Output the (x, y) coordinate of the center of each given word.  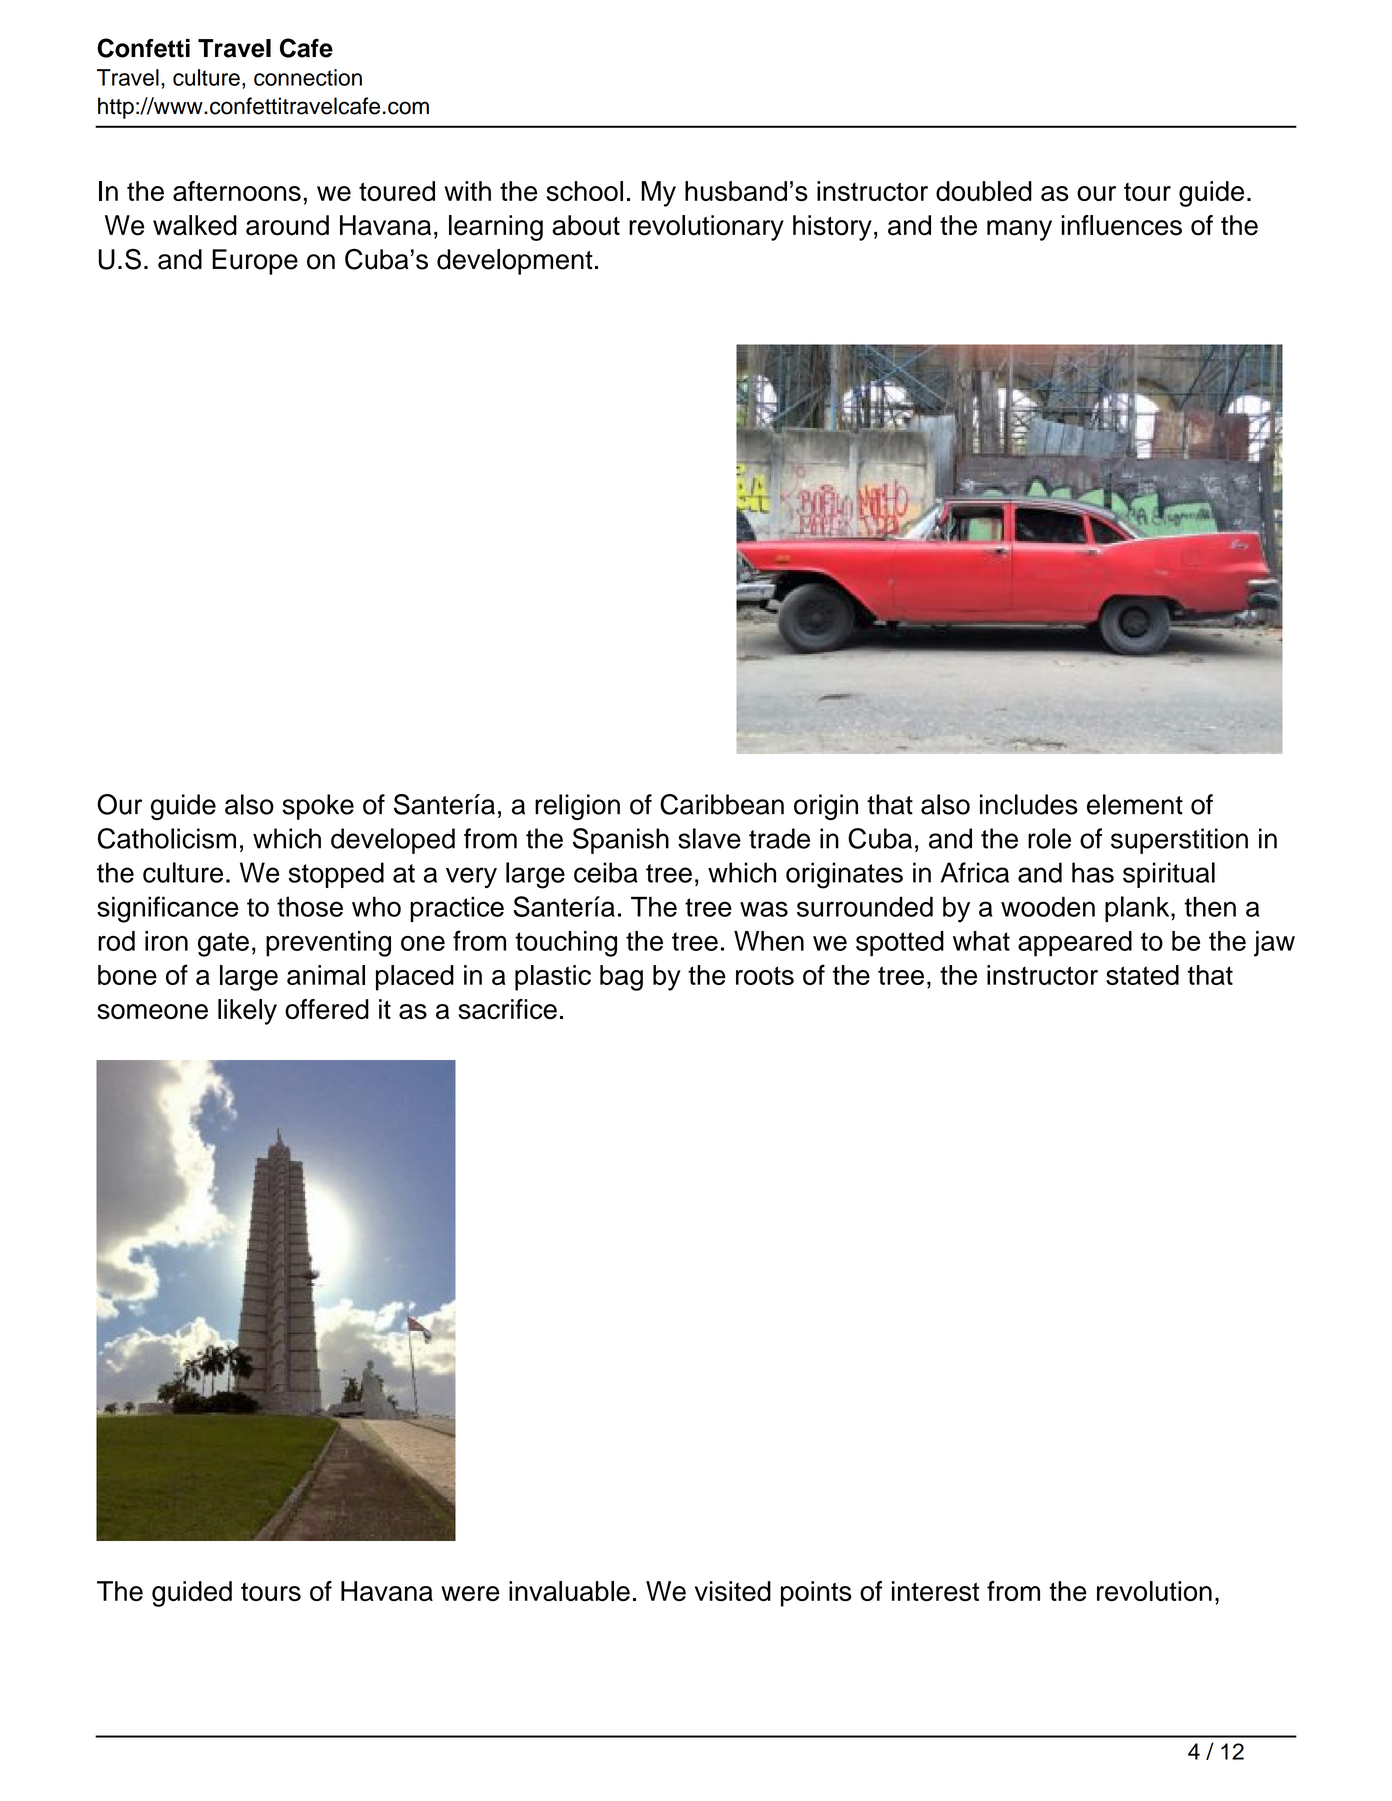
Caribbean (722, 804)
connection (308, 77)
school (585, 191)
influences (1121, 225)
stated (1142, 975)
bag (621, 978)
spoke (318, 807)
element (1135, 804)
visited (733, 1591)
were (470, 1594)
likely (247, 1012)
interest (935, 1591)
